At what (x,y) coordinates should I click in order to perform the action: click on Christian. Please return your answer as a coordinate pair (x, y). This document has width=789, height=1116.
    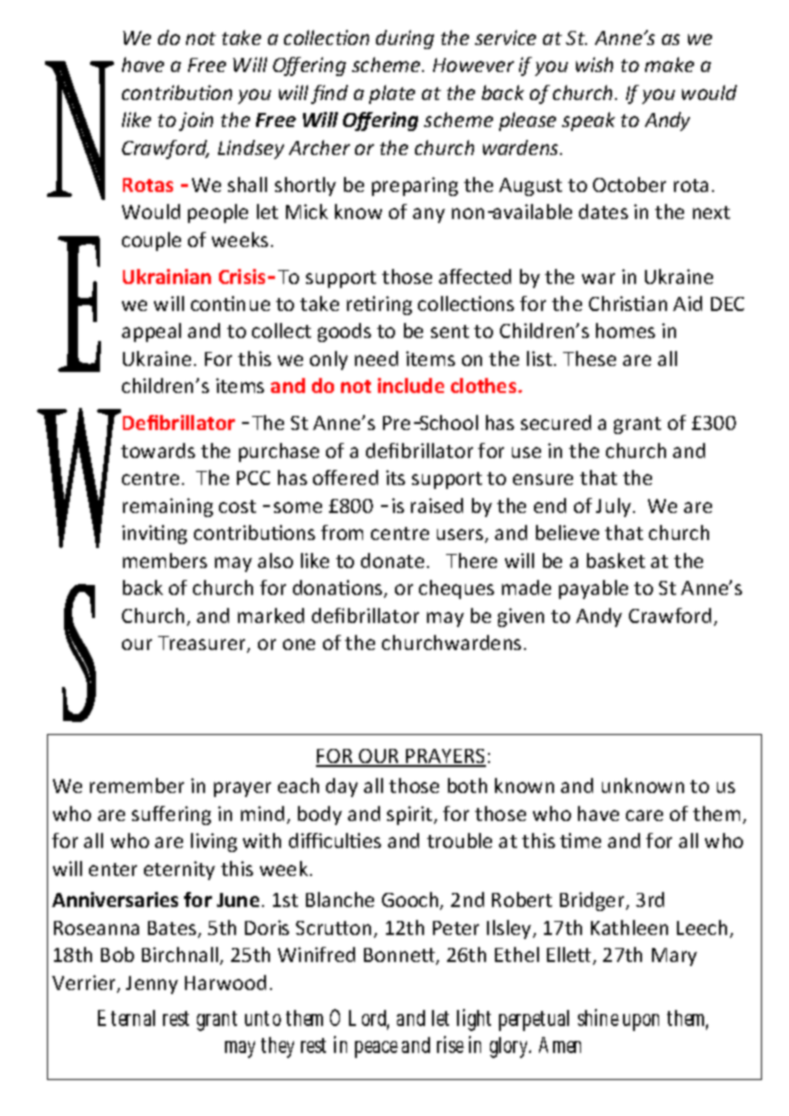
    Looking at the image, I should click on (628, 303).
